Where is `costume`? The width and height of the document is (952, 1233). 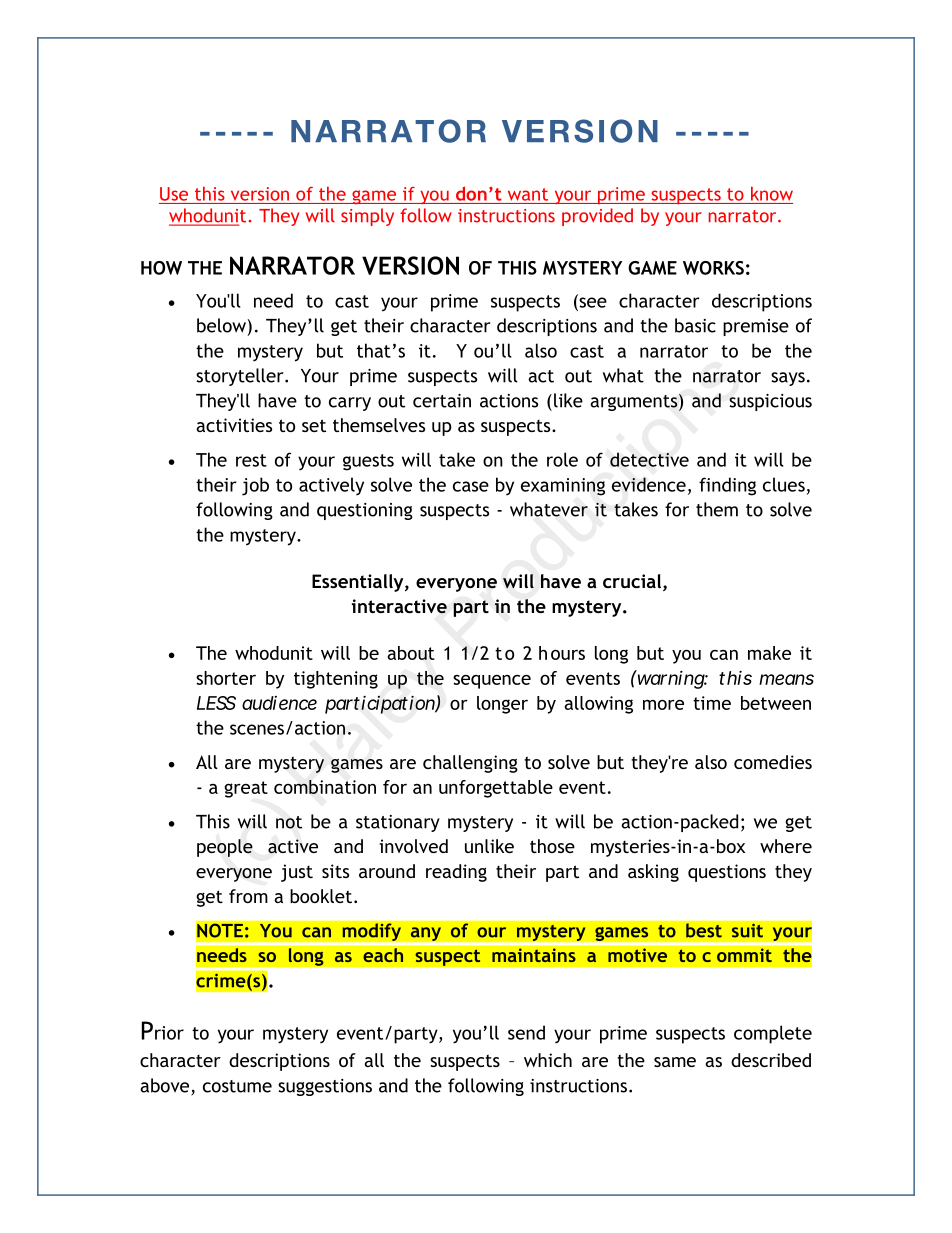
costume is located at coordinates (237, 1086).
